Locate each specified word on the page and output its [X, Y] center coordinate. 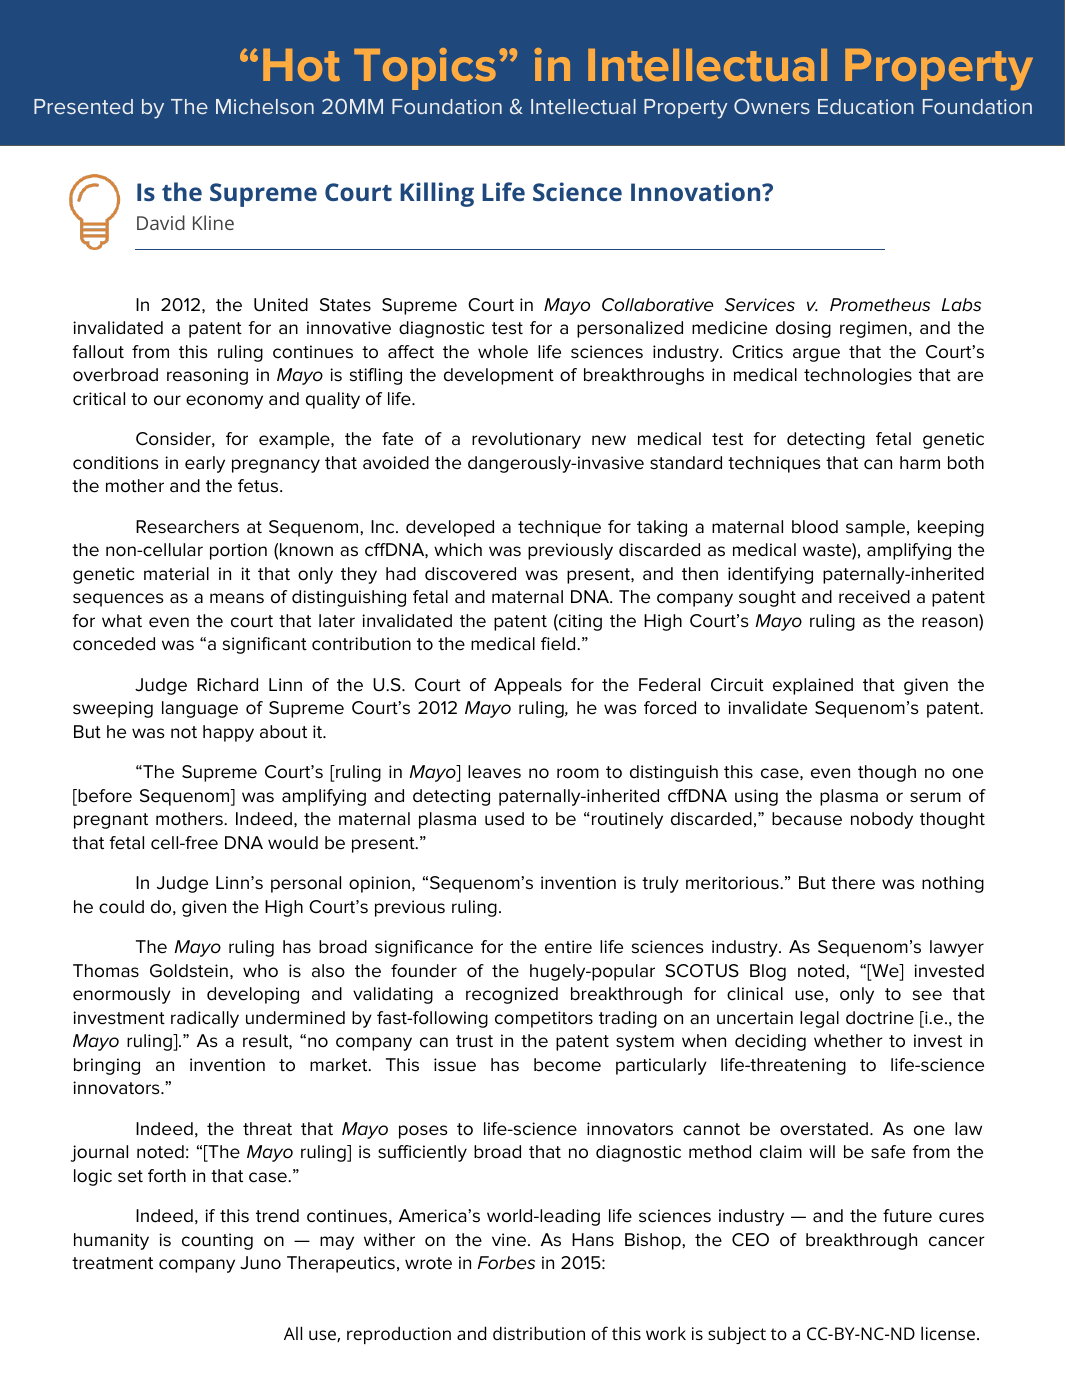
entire [568, 947]
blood [815, 527]
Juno [260, 1263]
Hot [301, 65]
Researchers [187, 527]
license [948, 1333]
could [121, 907]
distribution [539, 1333]
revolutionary [526, 440]
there [853, 883]
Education [865, 106]
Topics [425, 69]
